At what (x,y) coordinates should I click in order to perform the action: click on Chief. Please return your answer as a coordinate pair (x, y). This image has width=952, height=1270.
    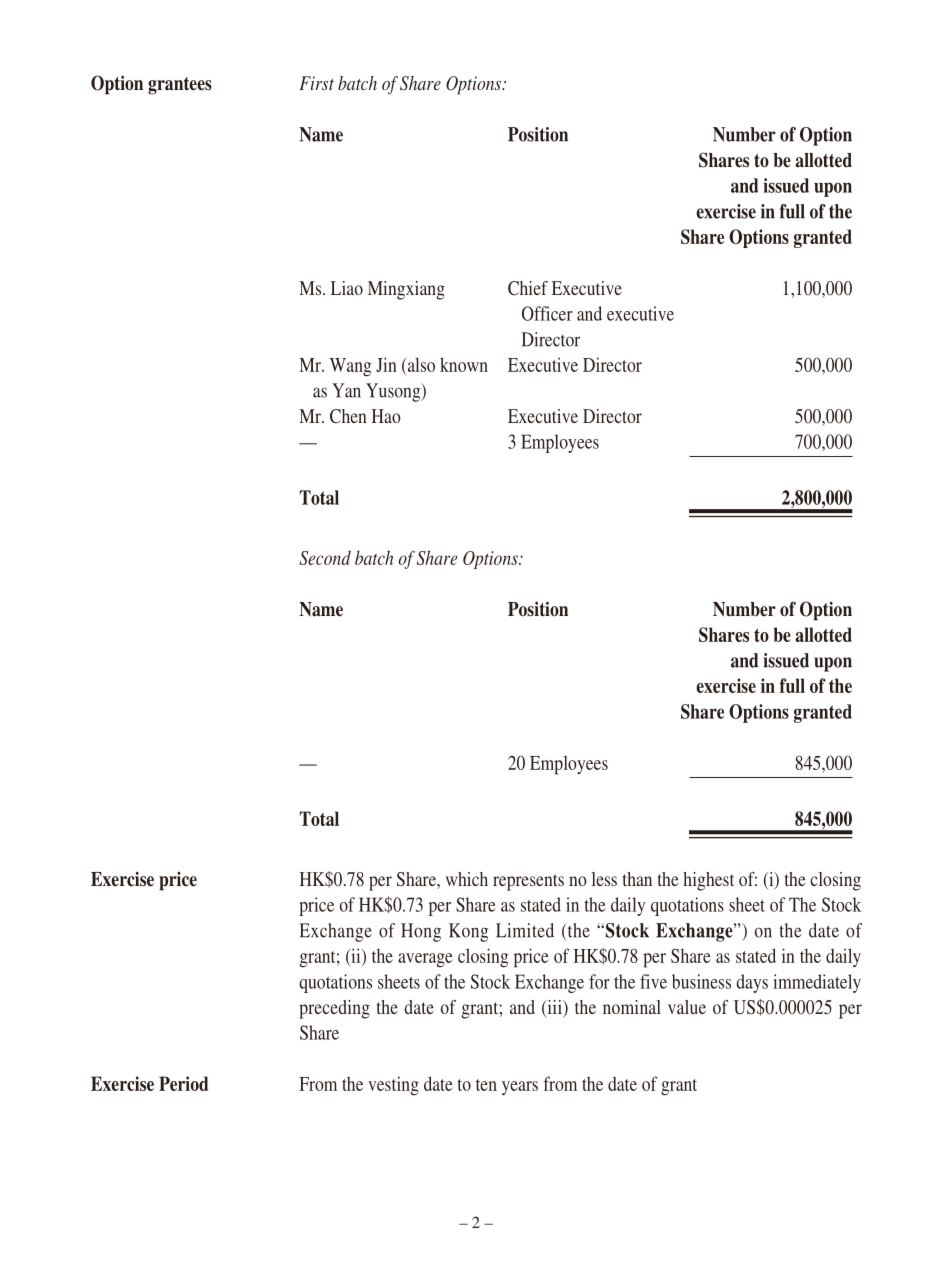
    Looking at the image, I should click on (528, 288).
